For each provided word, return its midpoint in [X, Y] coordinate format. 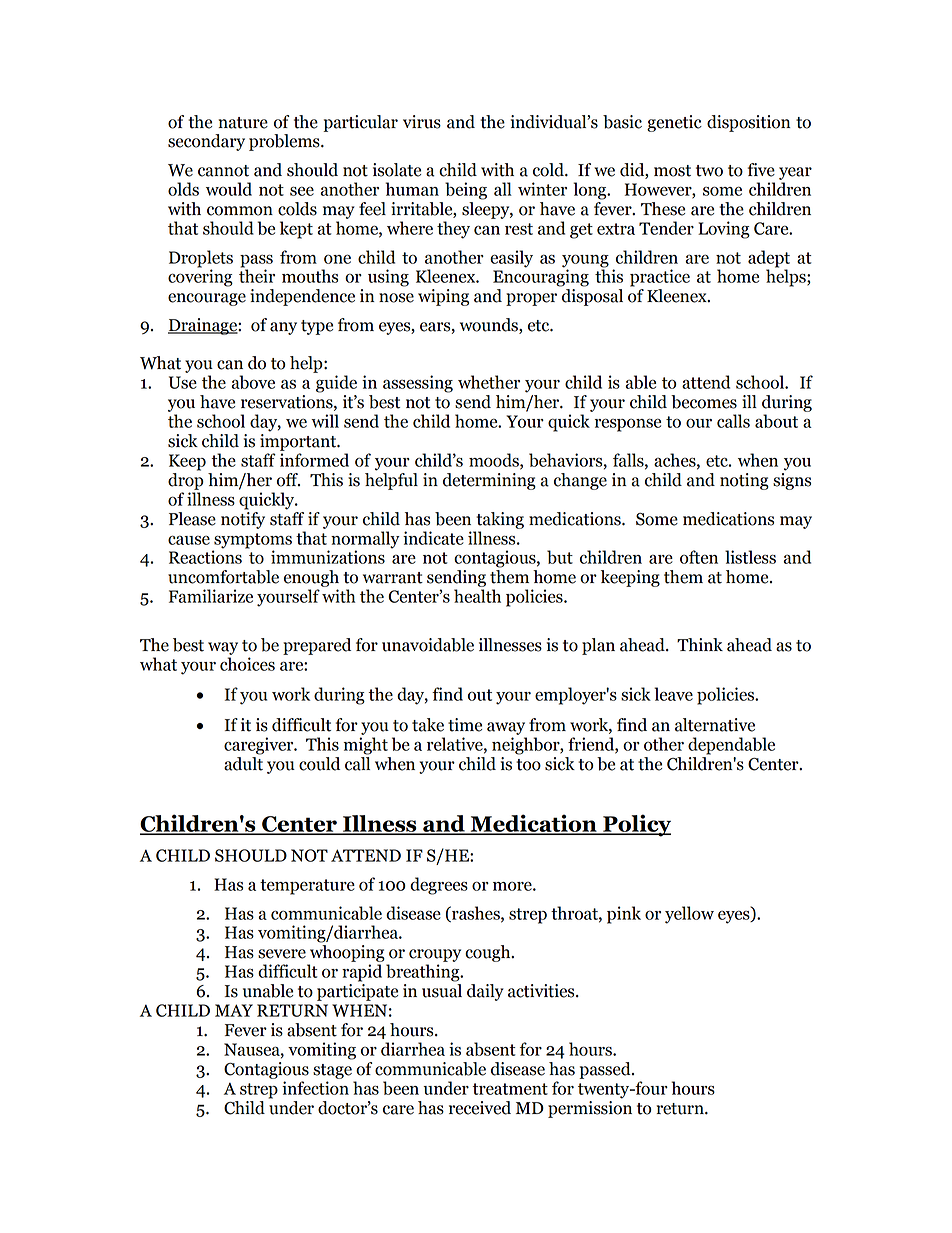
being [466, 191]
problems [285, 142]
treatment [510, 1089]
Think [700, 644]
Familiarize [211, 596]
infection [315, 1088]
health [477, 596]
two [709, 171]
